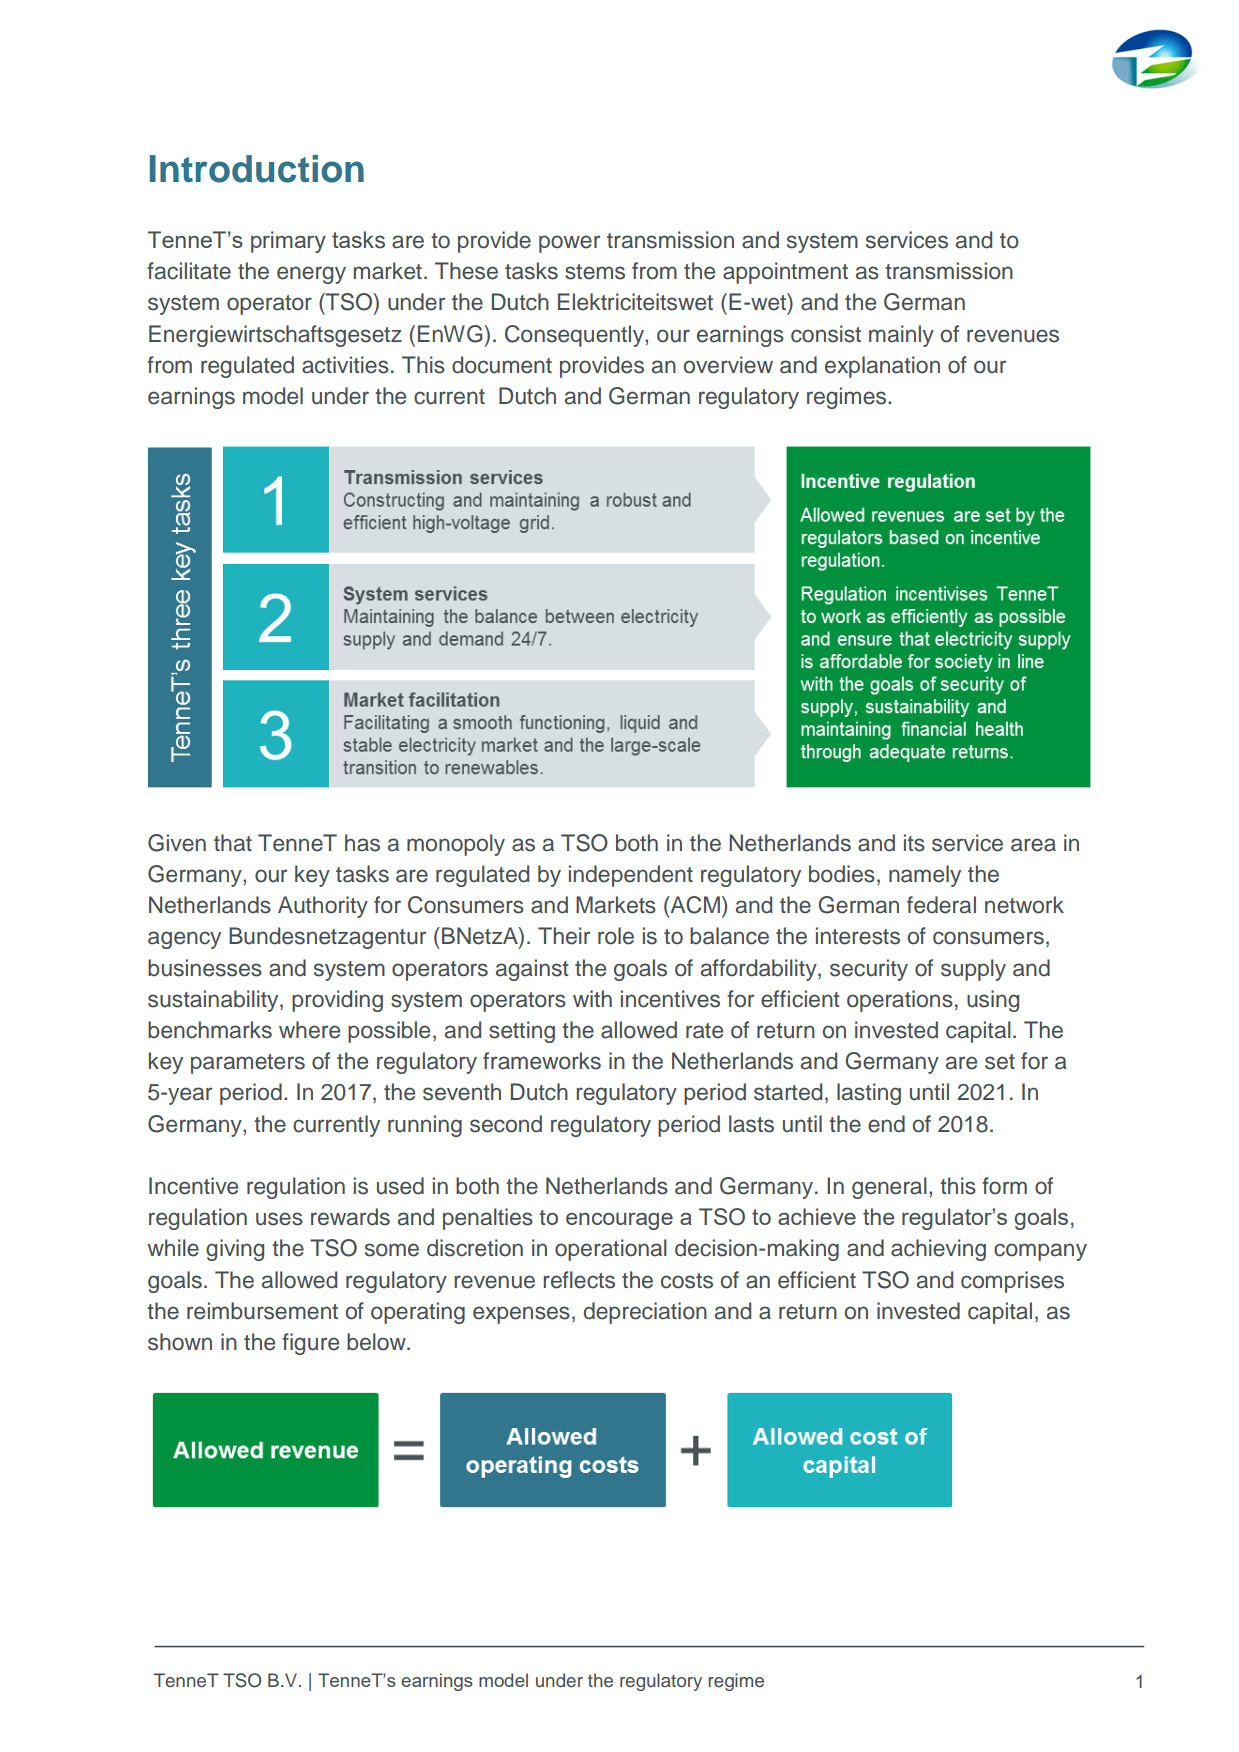 The width and height of the document is (1239, 1752). I want to click on power, so click(569, 244).
